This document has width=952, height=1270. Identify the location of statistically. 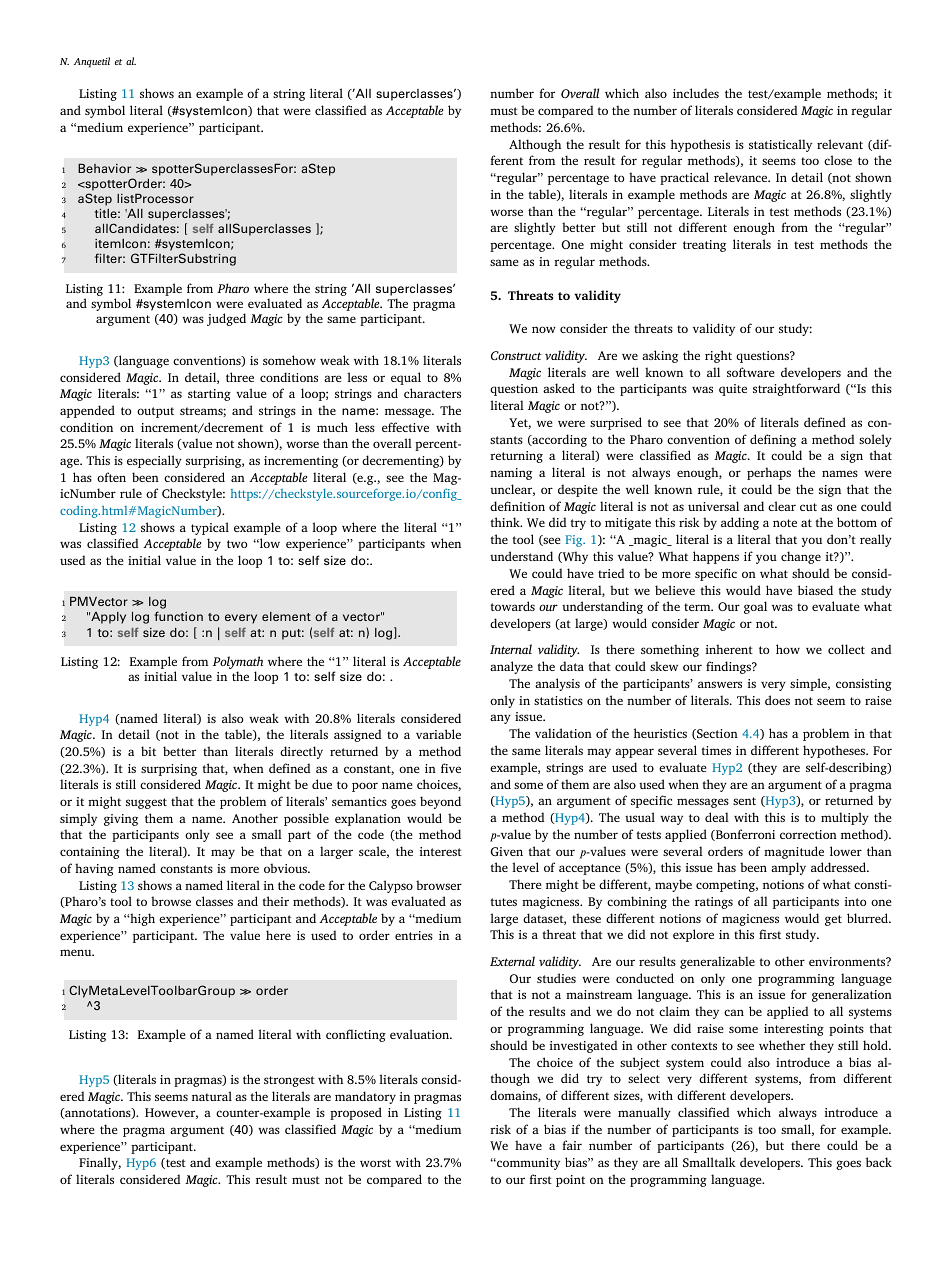
(780, 145).
